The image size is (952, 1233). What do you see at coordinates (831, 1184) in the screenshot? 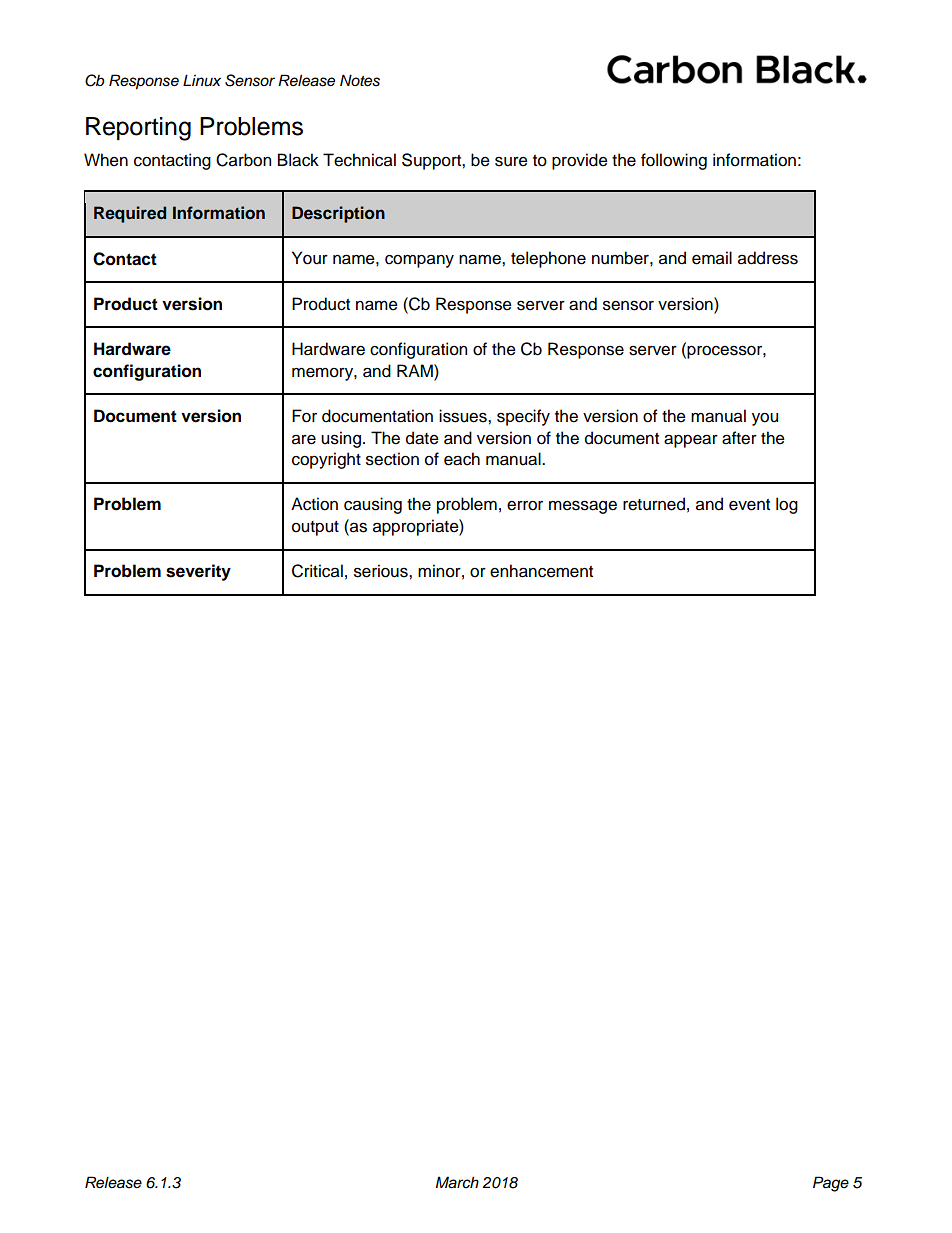
I see `Page` at bounding box center [831, 1184].
